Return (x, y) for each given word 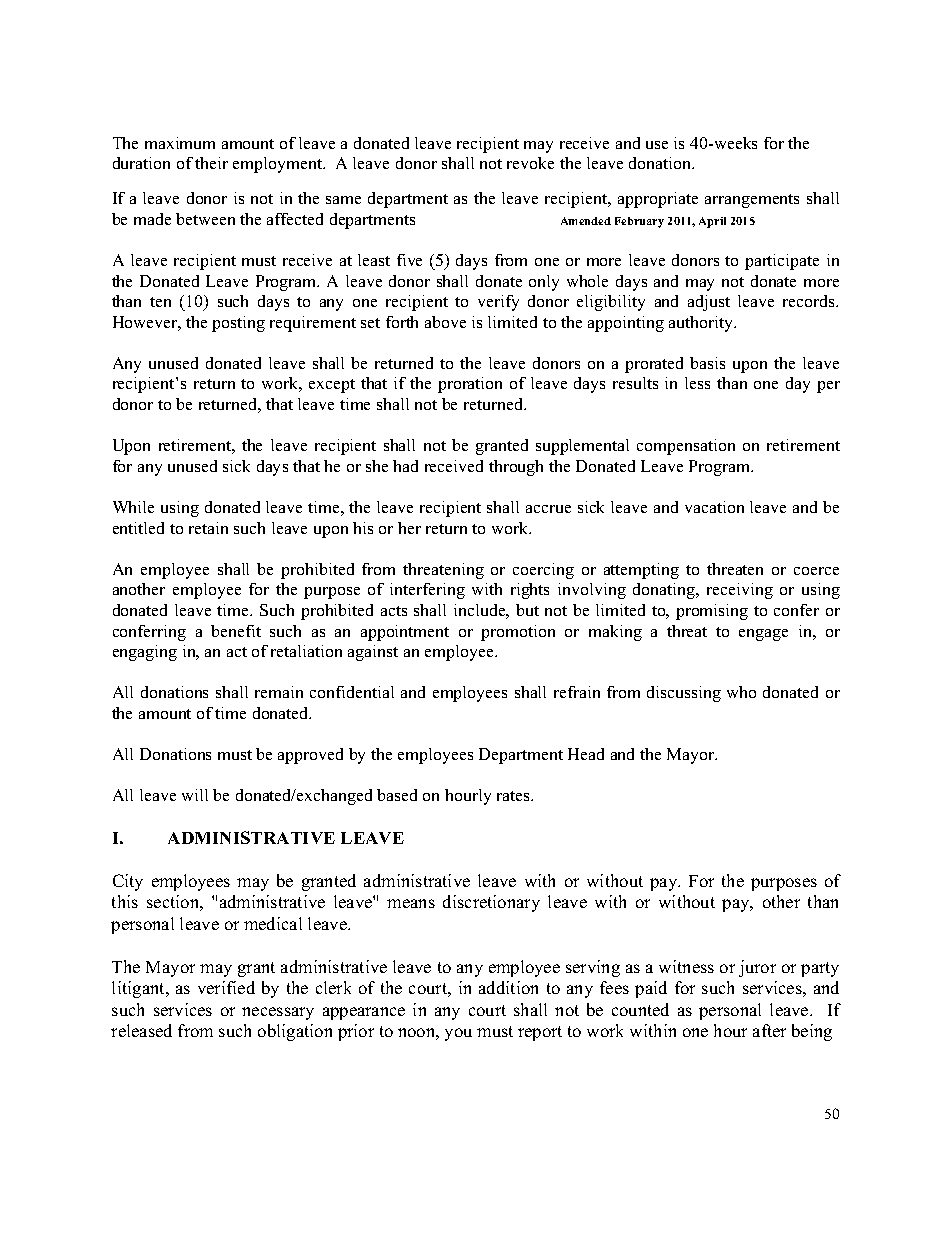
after (769, 1030)
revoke (530, 163)
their (211, 163)
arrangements (752, 201)
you (458, 1034)
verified (226, 987)
